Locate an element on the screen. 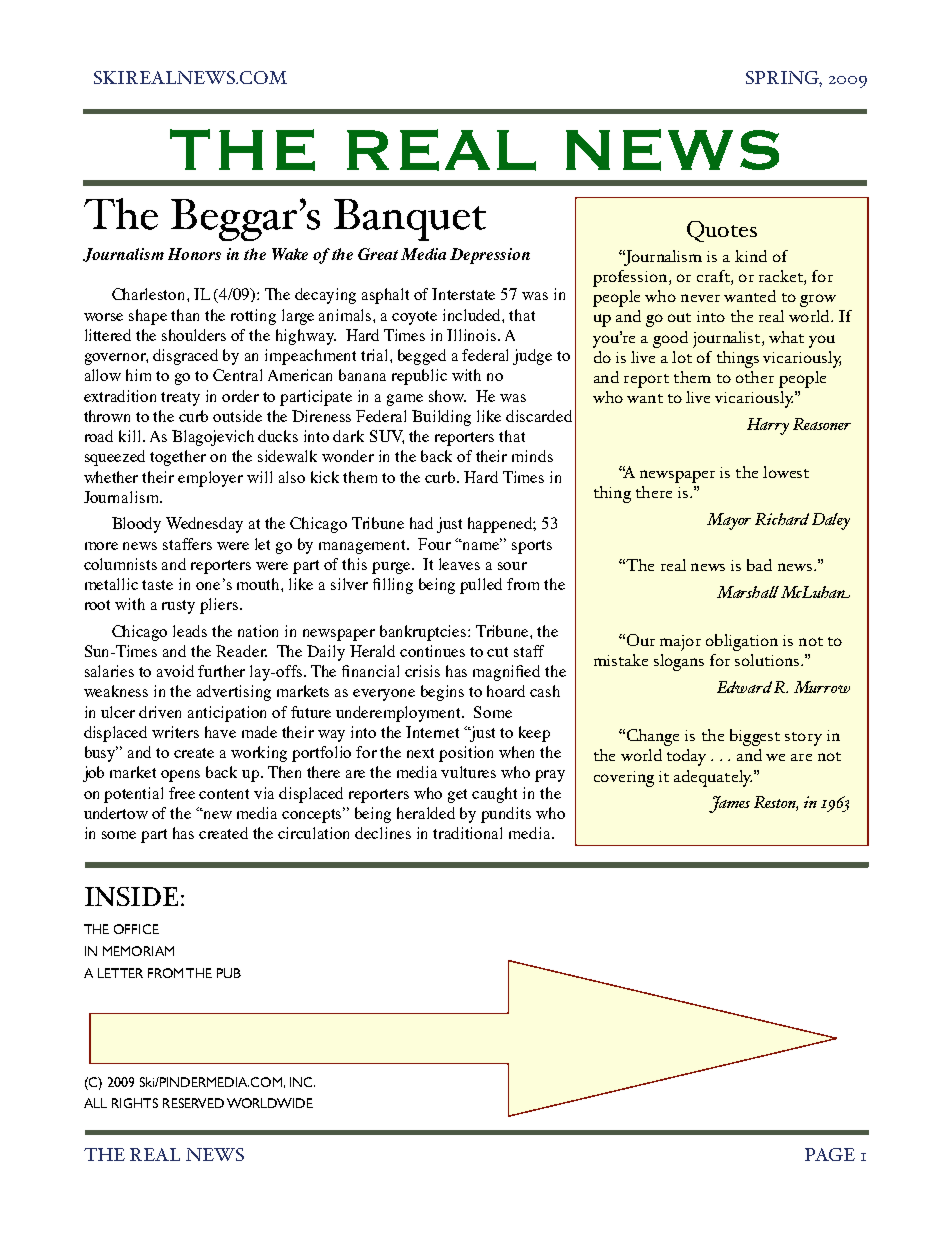 This screenshot has height=1233, width=952. SPRING is located at coordinates (784, 79).
